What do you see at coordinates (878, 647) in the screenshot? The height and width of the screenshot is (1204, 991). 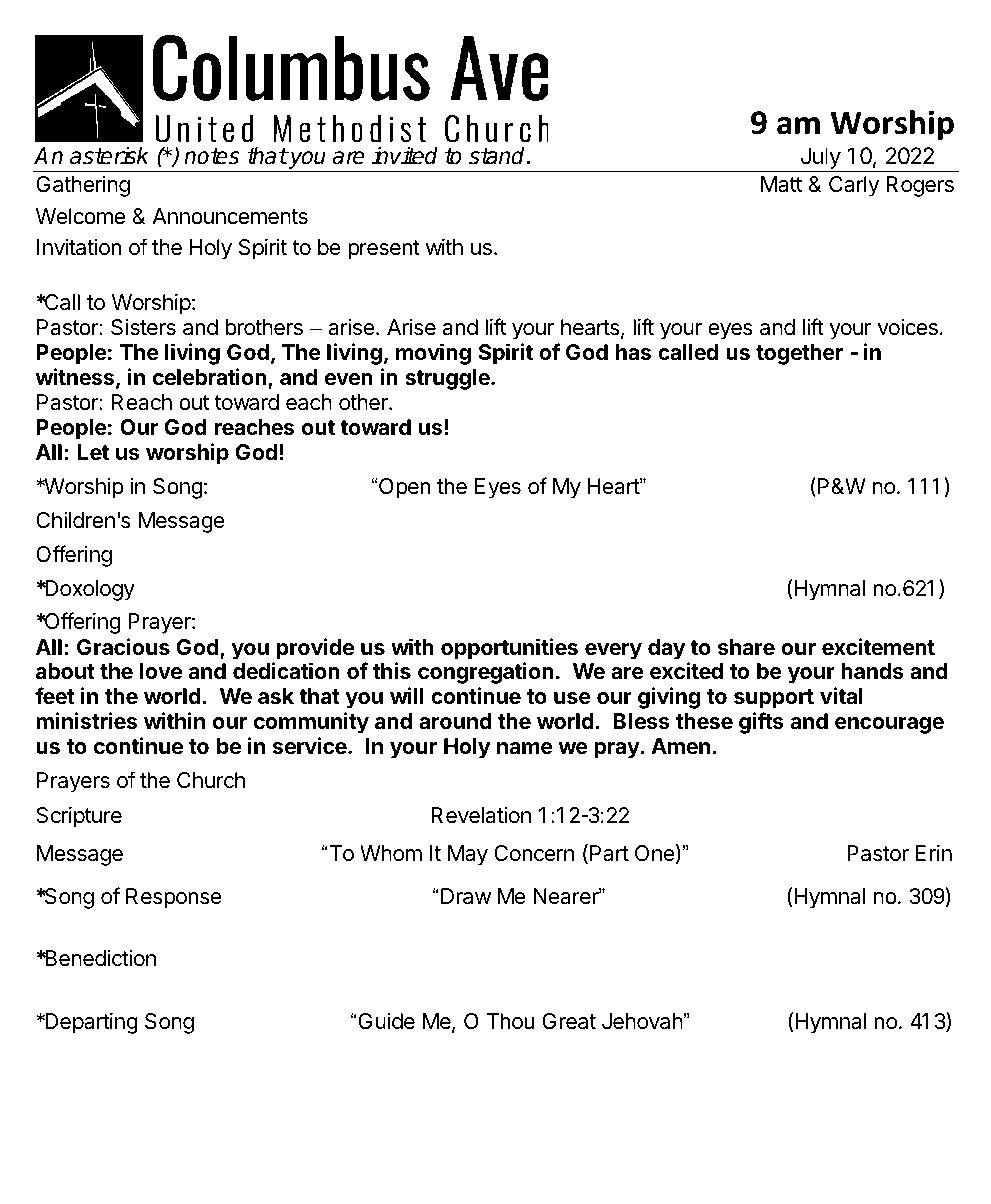 I see `excitement` at bounding box center [878, 647].
